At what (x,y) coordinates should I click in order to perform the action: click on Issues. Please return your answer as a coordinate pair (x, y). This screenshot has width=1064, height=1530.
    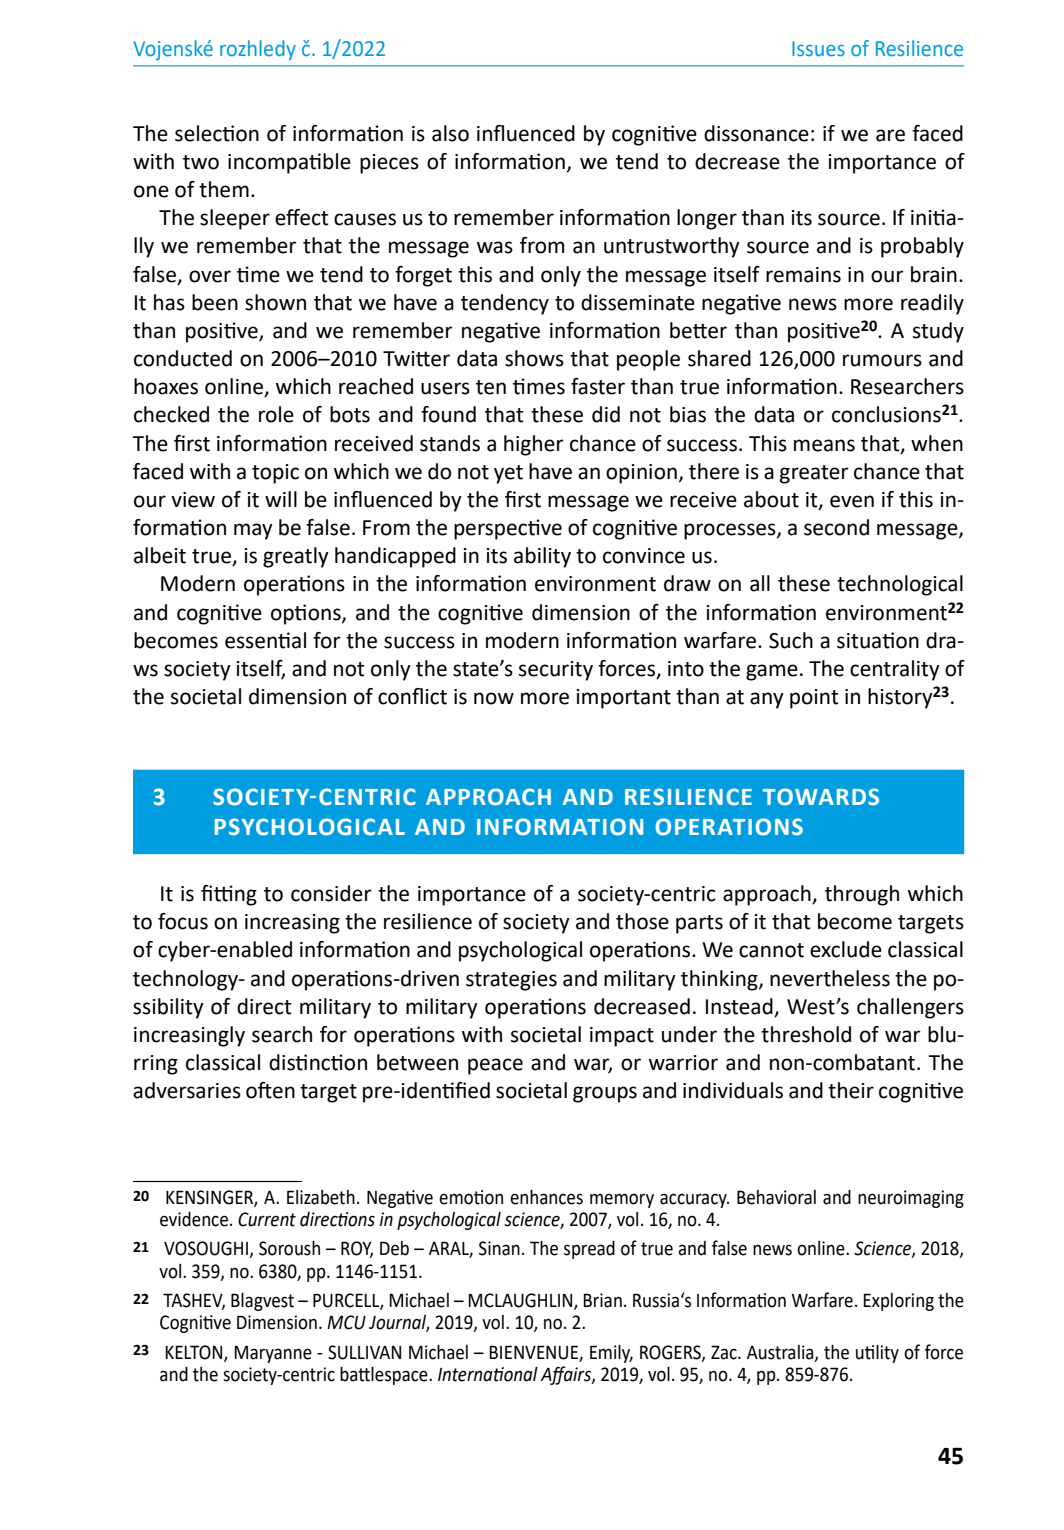
    Looking at the image, I should click on (818, 48).
